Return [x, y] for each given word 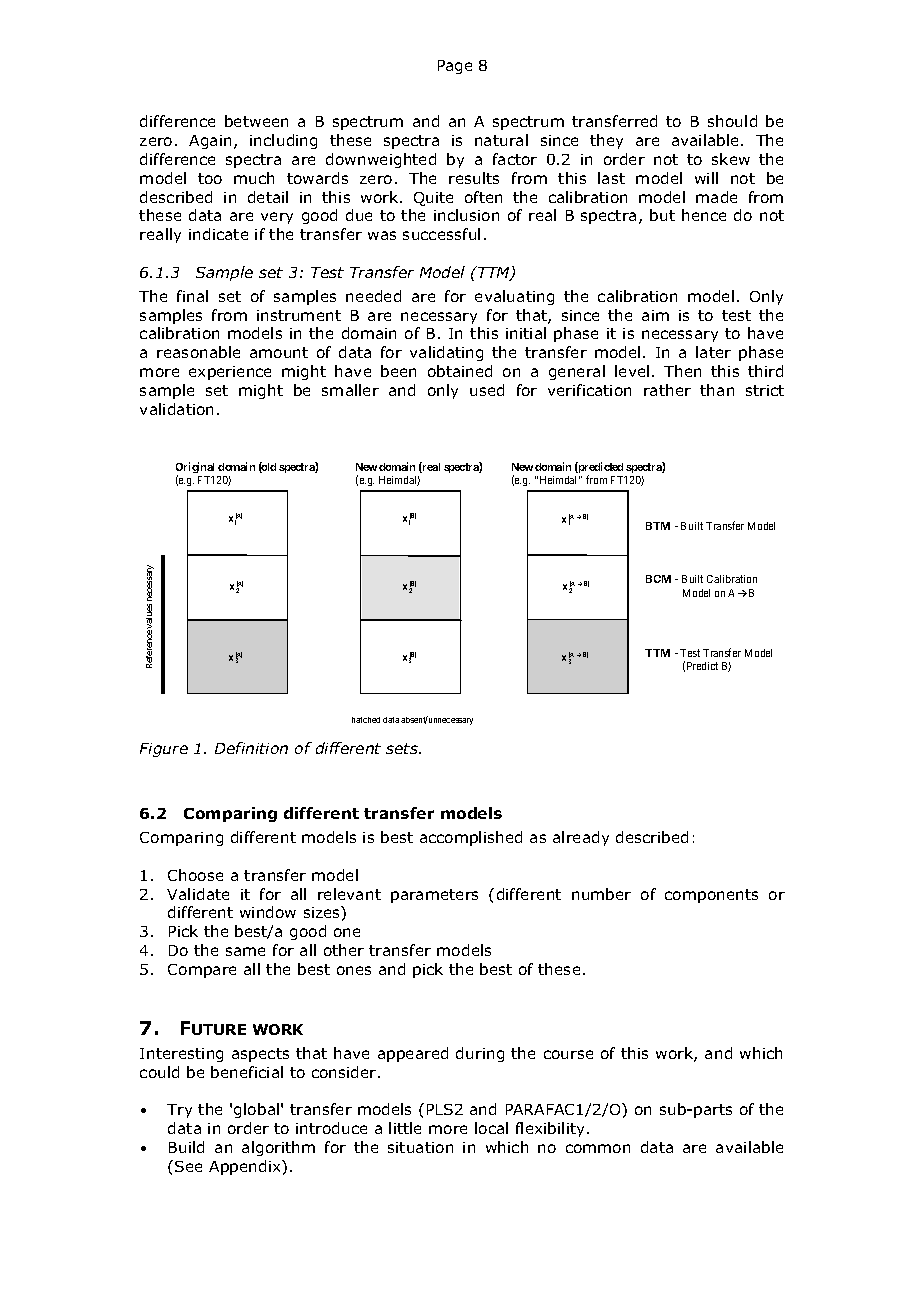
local [491, 1128]
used [487, 390]
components [711, 896]
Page [455, 67]
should [732, 121]
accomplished [471, 838]
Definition [251, 748]
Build [186, 1147]
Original [195, 469]
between [256, 121]
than [717, 390]
